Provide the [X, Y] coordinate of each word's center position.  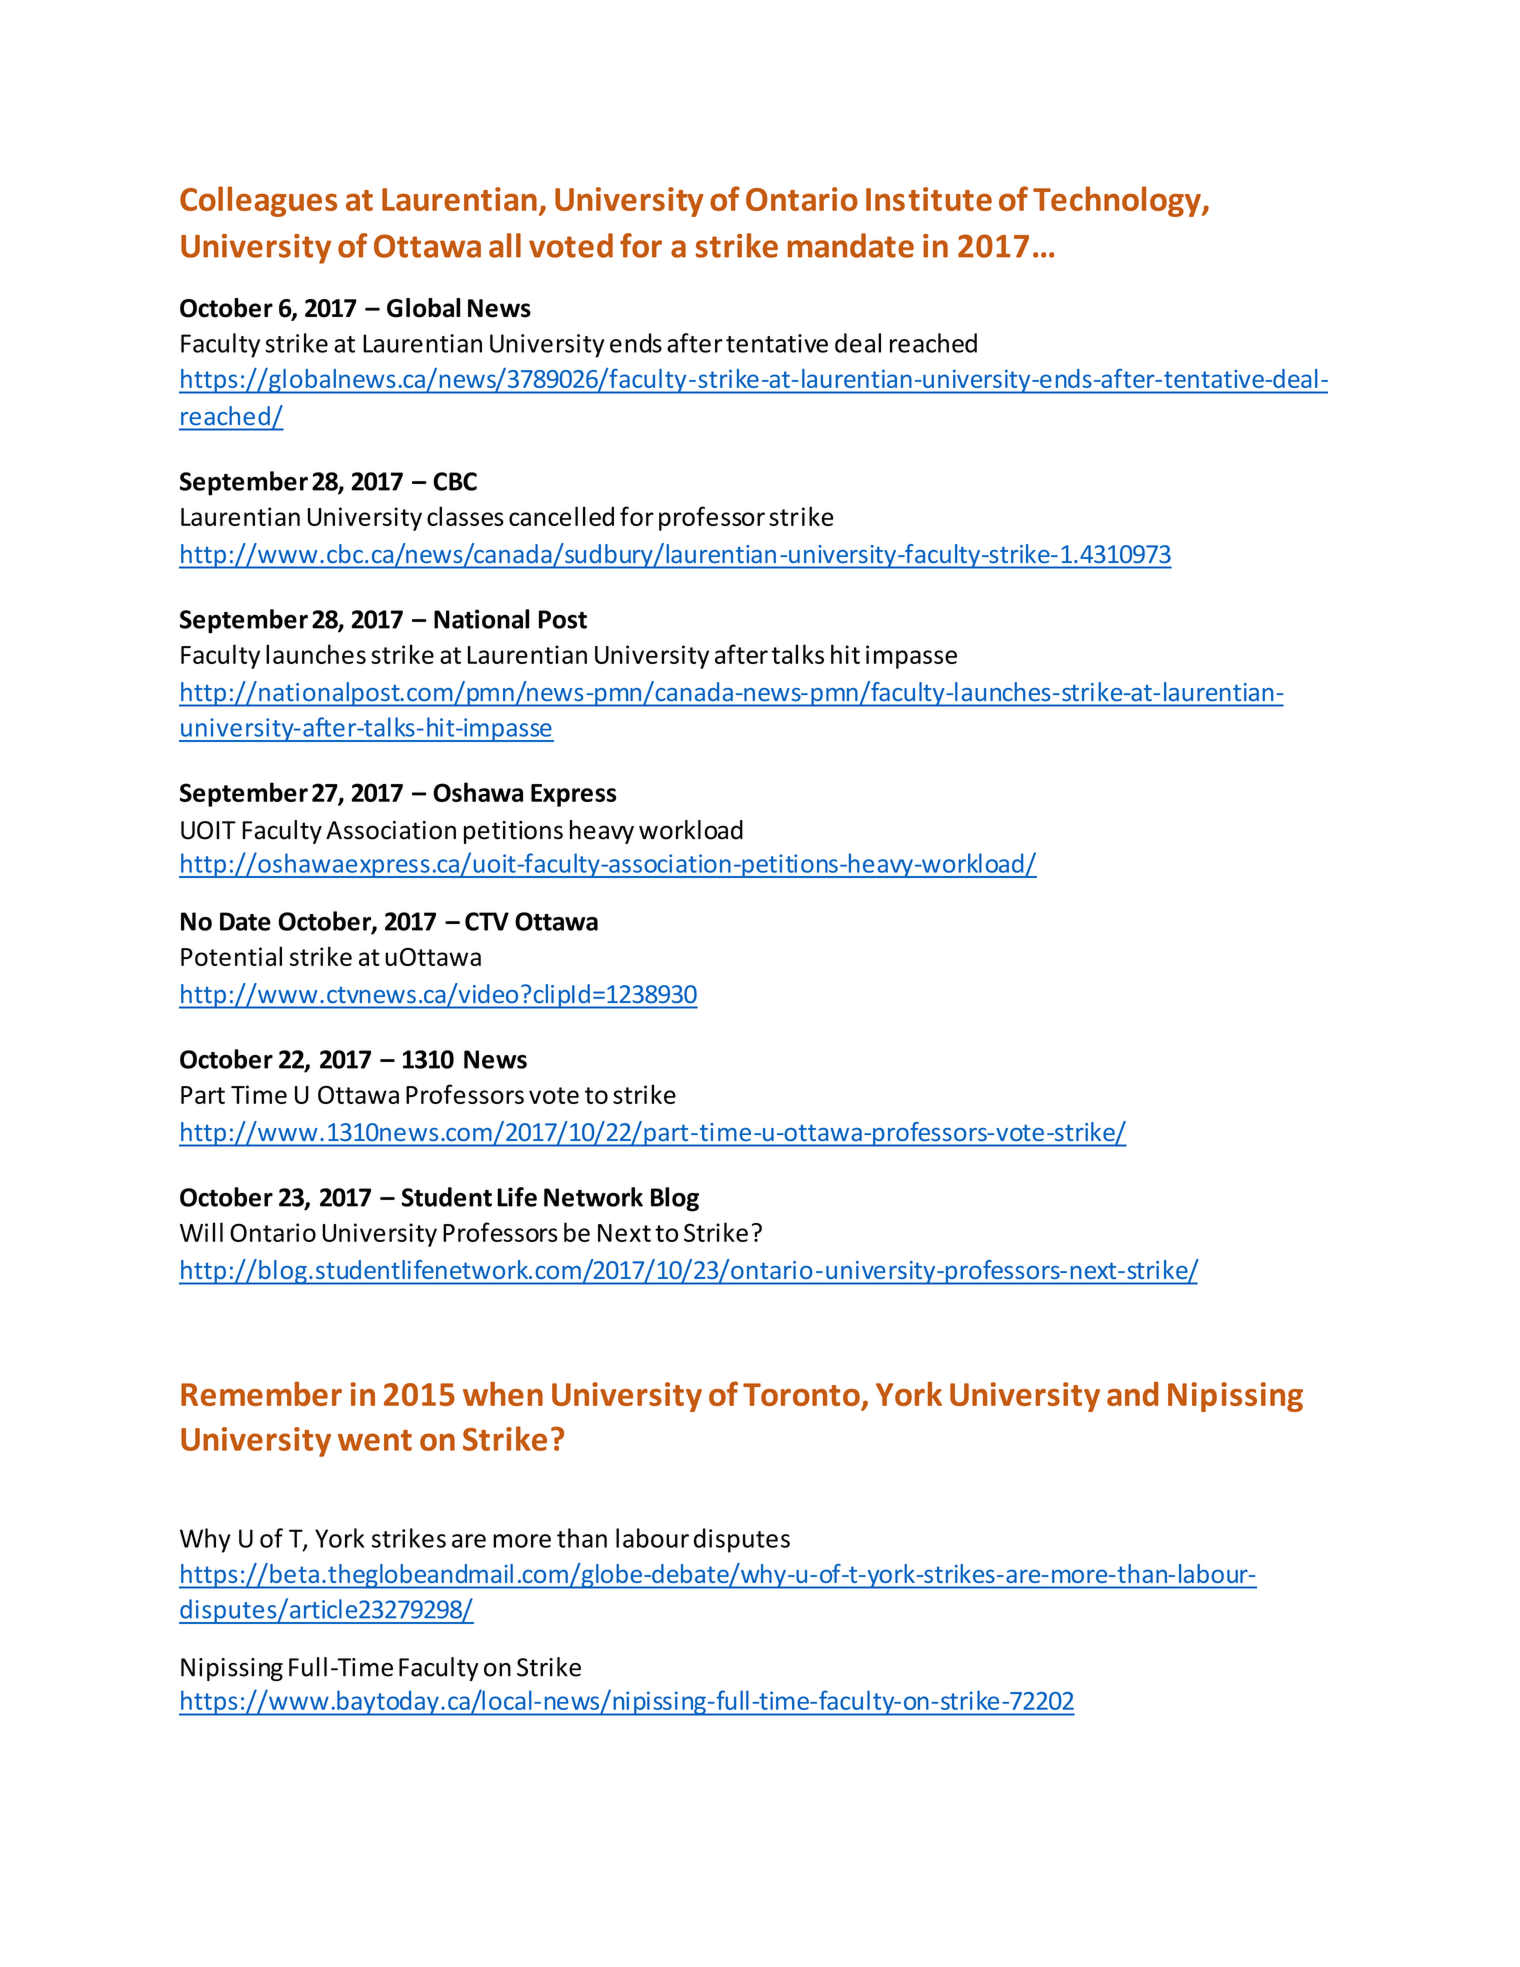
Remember [261, 1393]
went [375, 1440]
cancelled [561, 516]
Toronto [801, 1394]
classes [465, 516]
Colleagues [258, 201]
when [503, 1393]
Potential [231, 956]
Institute [929, 199]
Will [201, 1232]
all [505, 245]
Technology [1118, 201]
